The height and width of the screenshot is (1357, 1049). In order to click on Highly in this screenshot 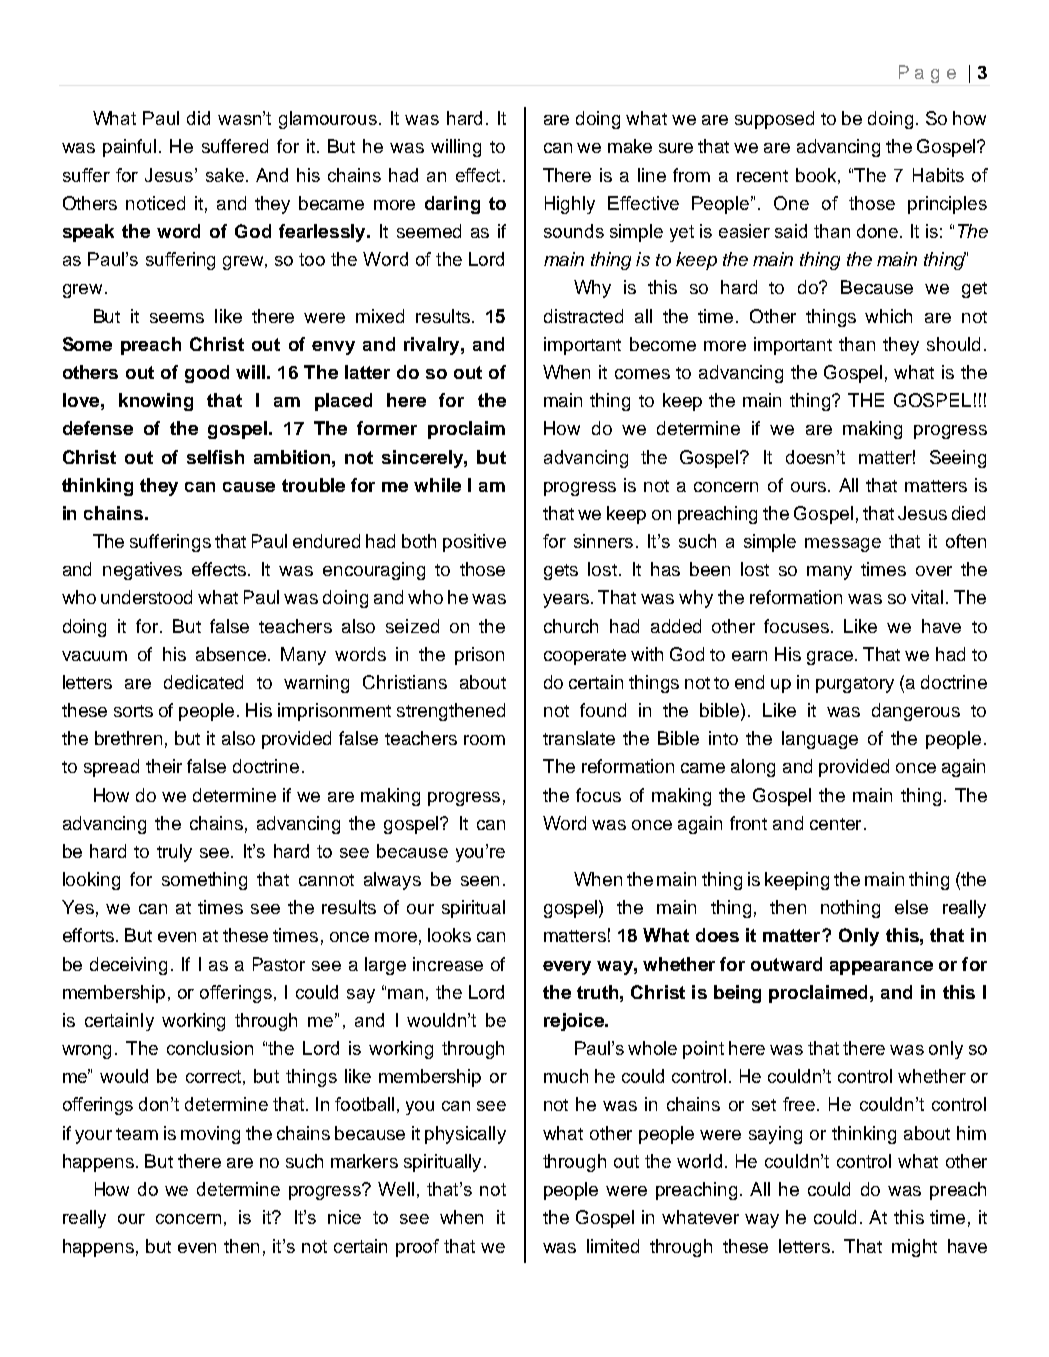, I will do `click(570, 205)`.
